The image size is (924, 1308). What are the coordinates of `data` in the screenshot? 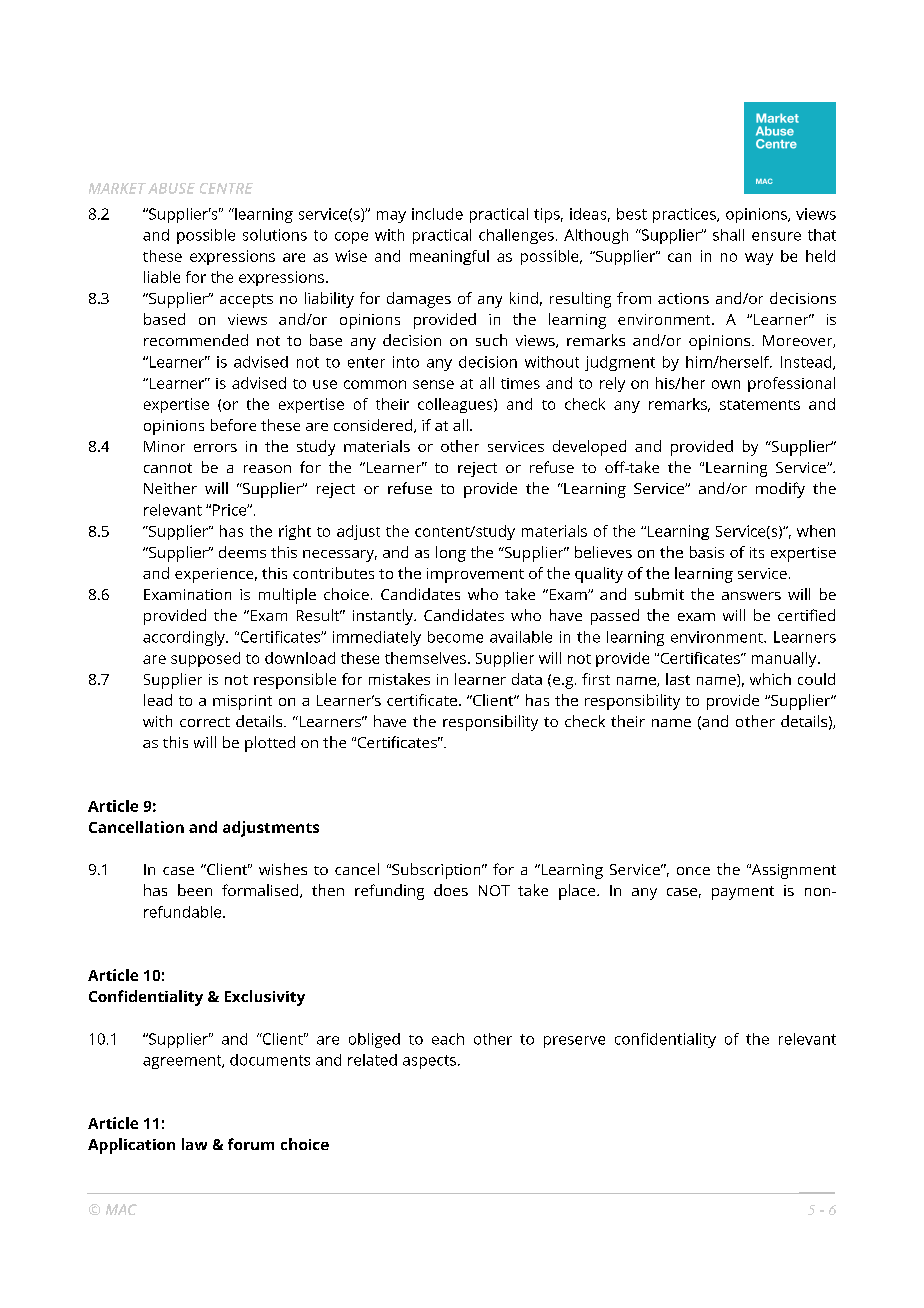 It's located at (527, 679).
